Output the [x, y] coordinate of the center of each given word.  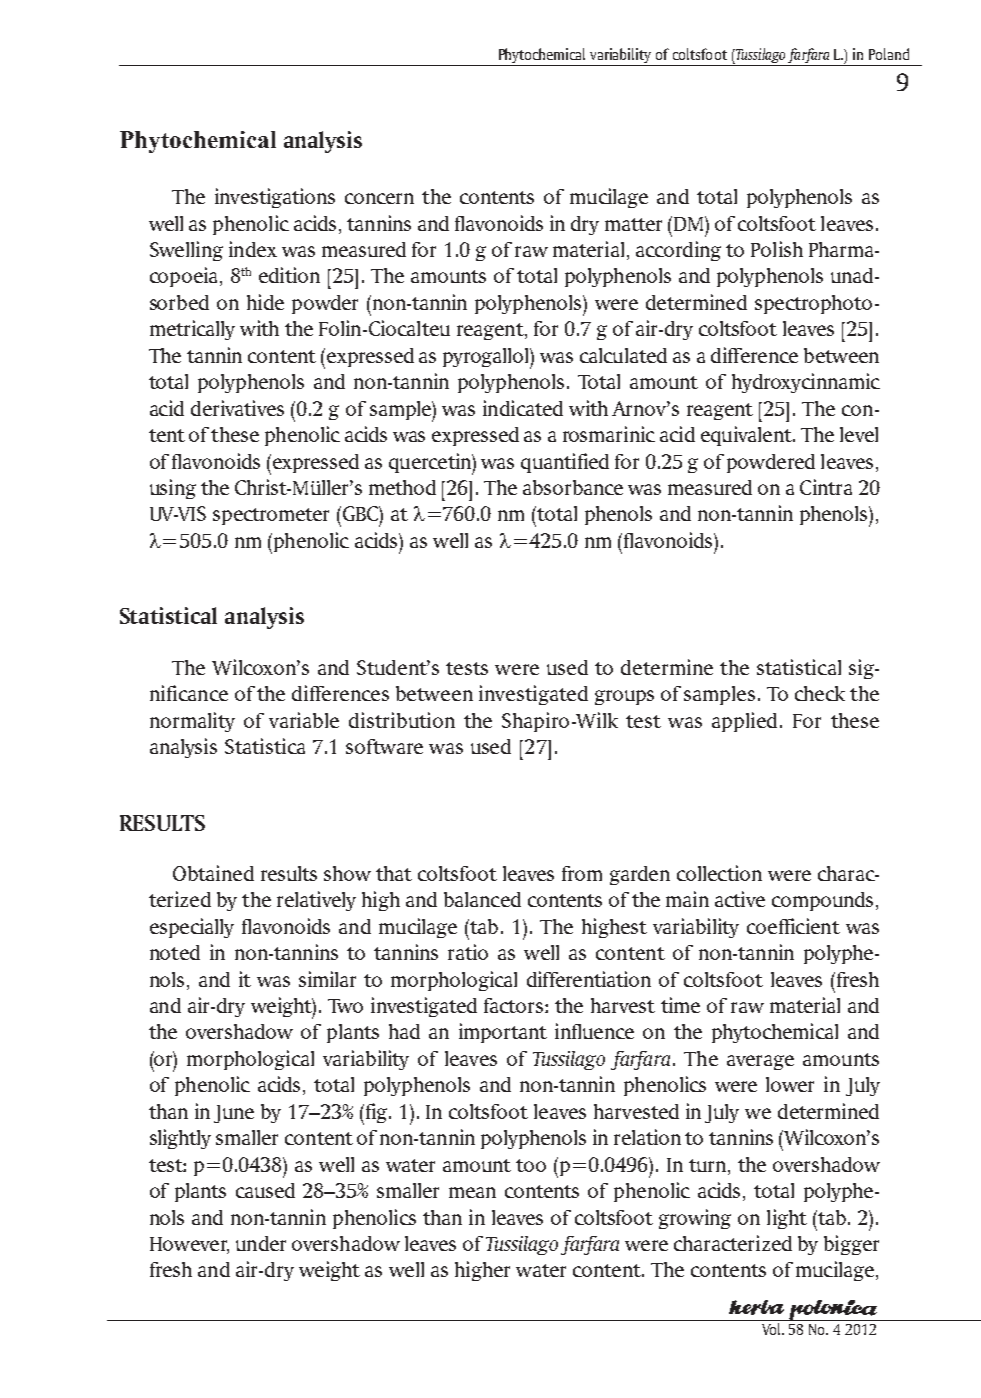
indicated [523, 408]
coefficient [793, 926]
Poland [889, 54]
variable [304, 720]
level [859, 434]
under [261, 1243]
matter [633, 224]
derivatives [237, 408]
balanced [482, 899]
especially [192, 928]
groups [624, 697]
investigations [275, 198]
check [820, 693]
